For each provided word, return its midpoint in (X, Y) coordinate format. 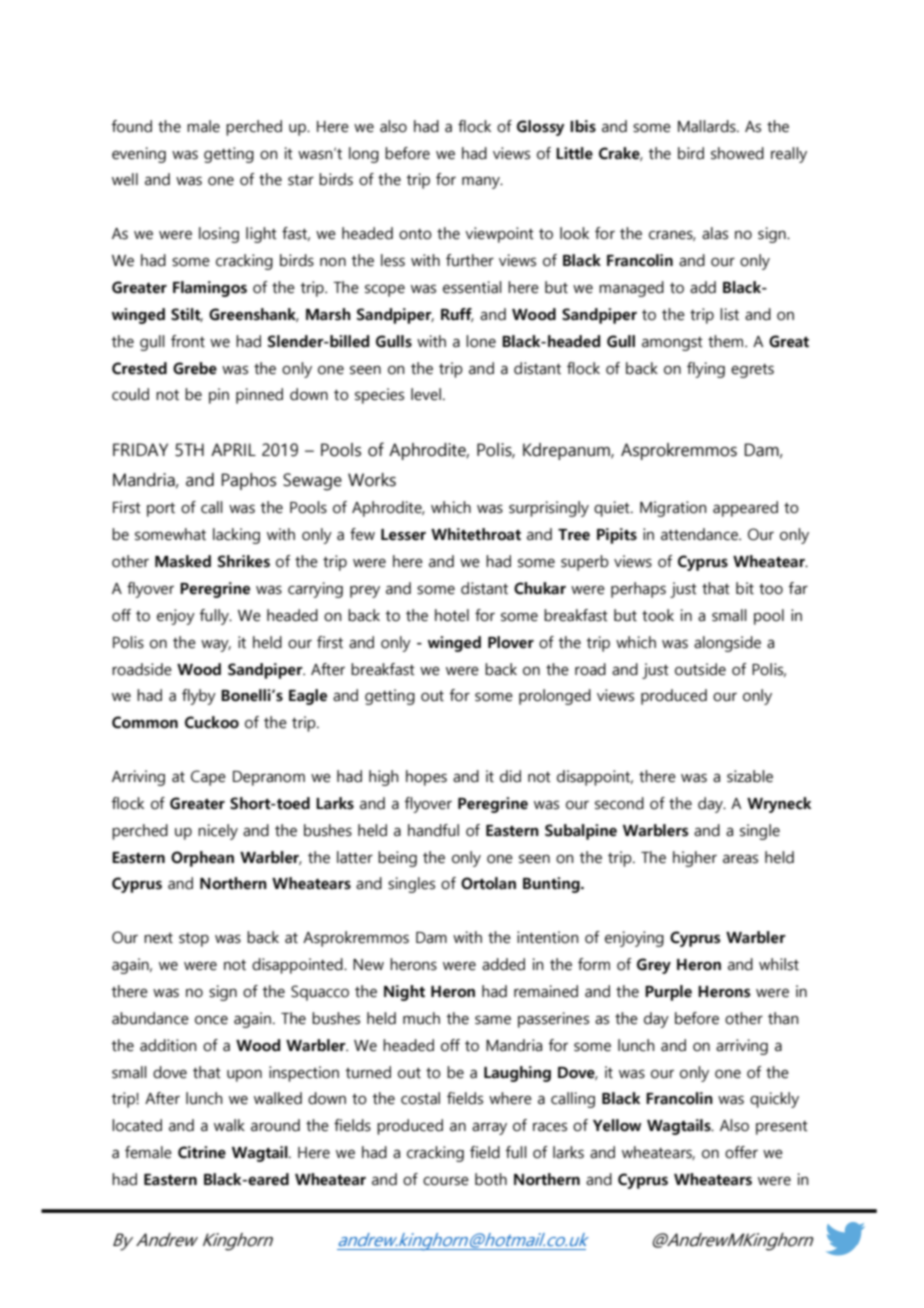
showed (737, 153)
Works (372, 480)
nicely (218, 832)
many (482, 182)
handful (433, 830)
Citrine (202, 1152)
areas (740, 859)
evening (139, 155)
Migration (673, 509)
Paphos (249, 481)
